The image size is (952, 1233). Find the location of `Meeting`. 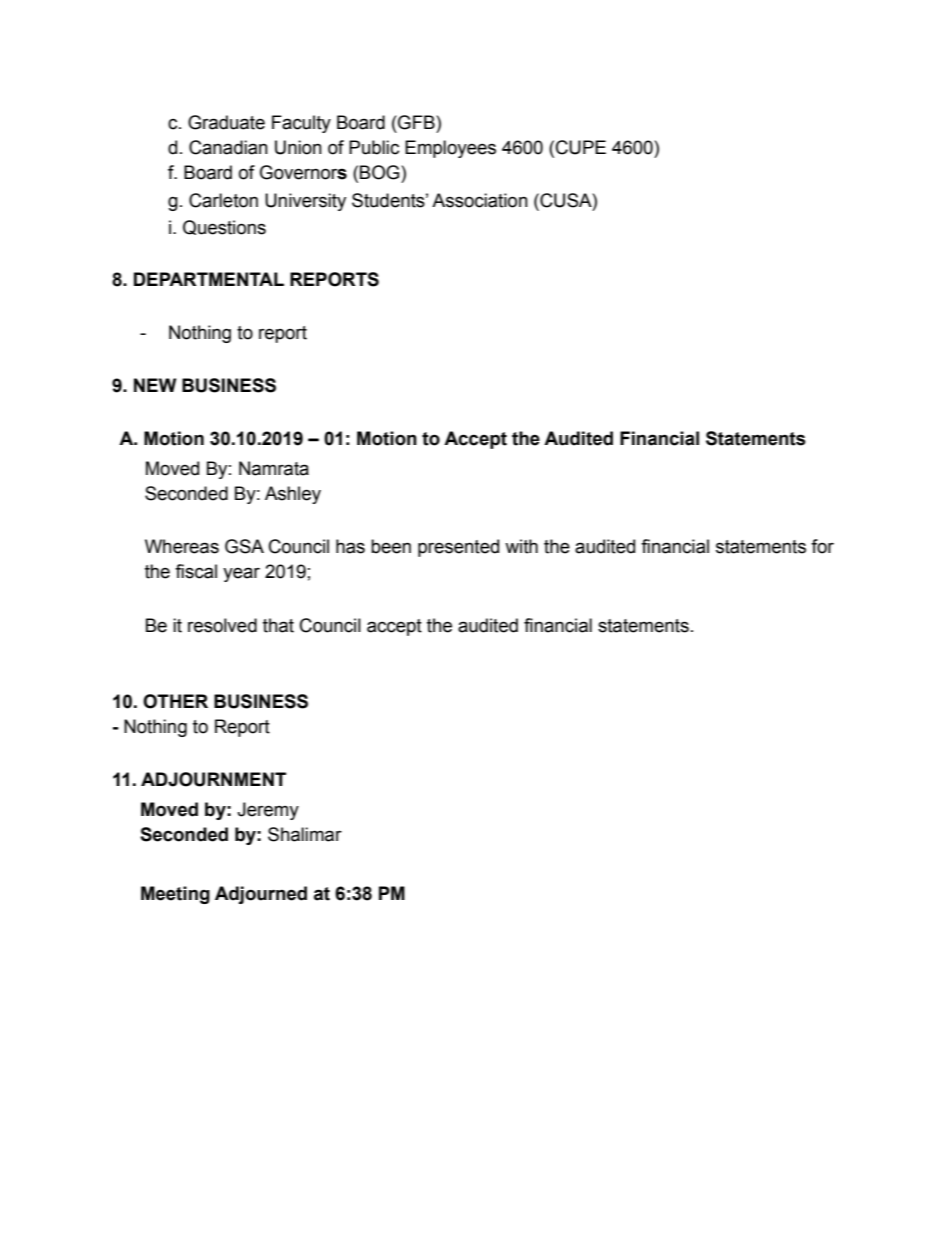

Meeting is located at coordinates (175, 895).
